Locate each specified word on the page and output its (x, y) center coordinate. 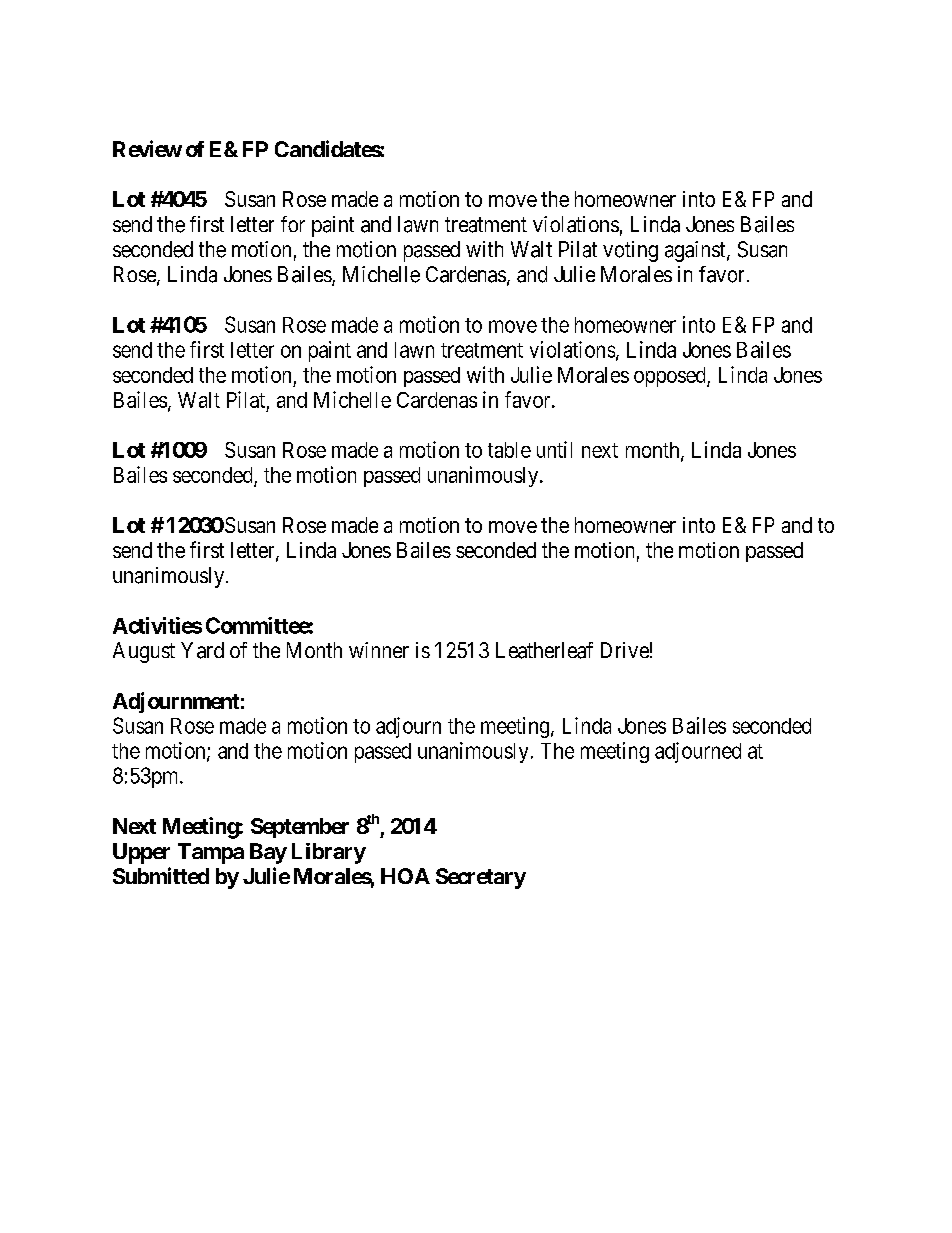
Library (329, 853)
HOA (405, 876)
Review (147, 148)
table (509, 450)
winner (379, 650)
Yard (202, 650)
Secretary (481, 878)
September (300, 828)
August (144, 652)
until (554, 449)
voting (630, 251)
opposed (671, 377)
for (293, 224)
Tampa (211, 853)
